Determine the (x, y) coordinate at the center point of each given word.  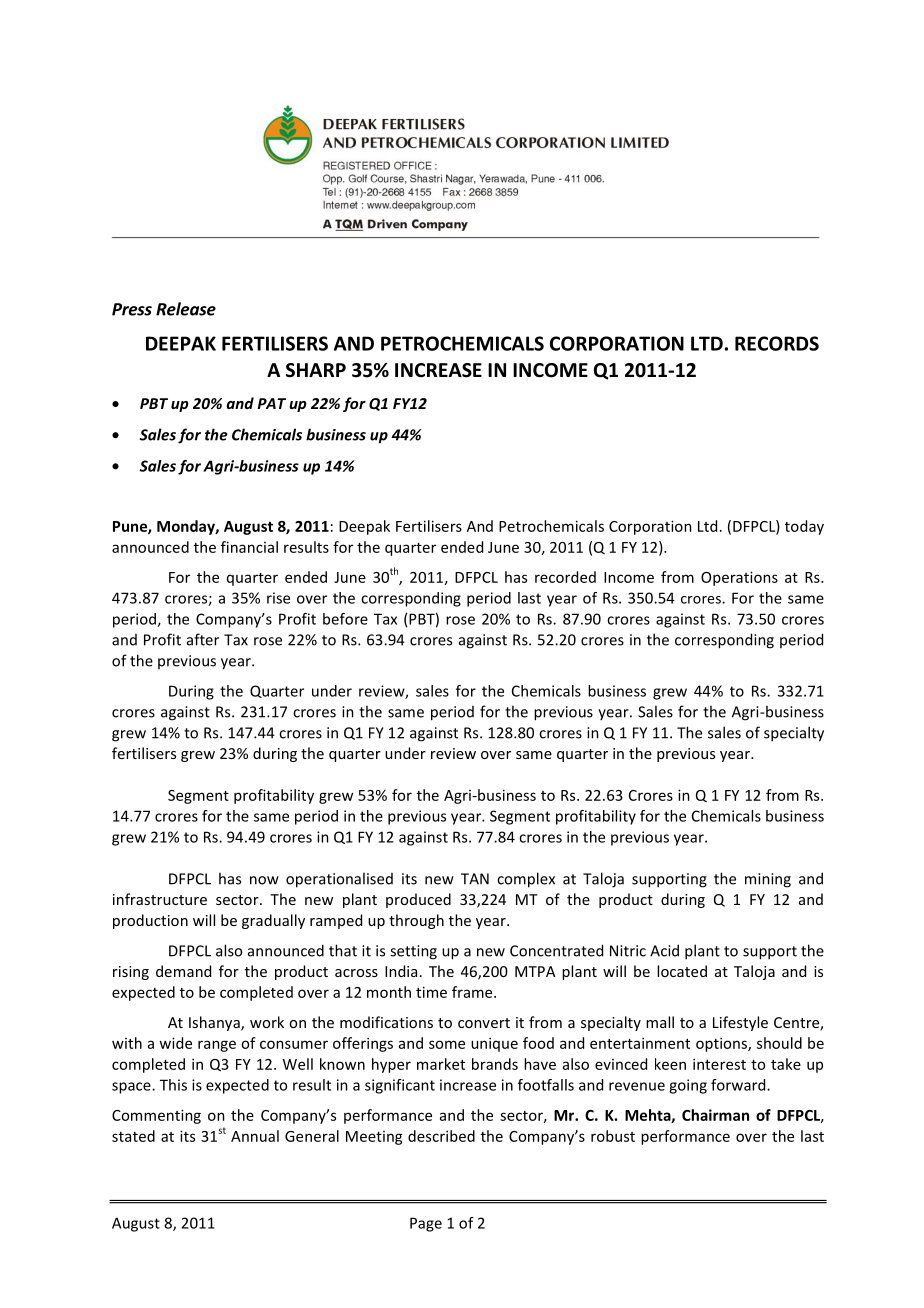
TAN (475, 879)
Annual (255, 1136)
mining (768, 880)
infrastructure (160, 899)
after (203, 639)
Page (426, 1224)
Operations (739, 578)
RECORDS (777, 343)
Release (186, 309)
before (345, 619)
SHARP (316, 370)
